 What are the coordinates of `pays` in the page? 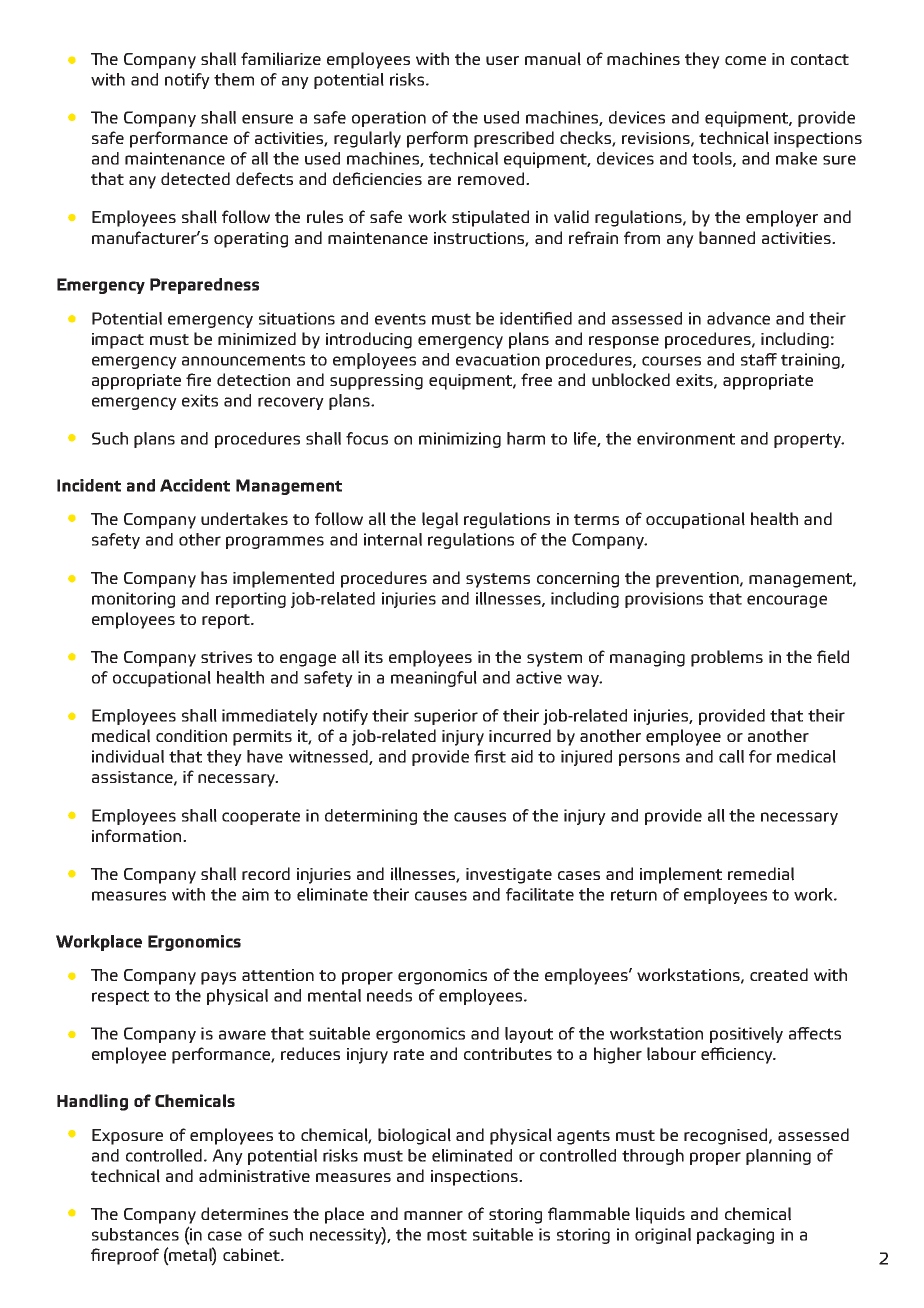 It's located at (218, 978).
